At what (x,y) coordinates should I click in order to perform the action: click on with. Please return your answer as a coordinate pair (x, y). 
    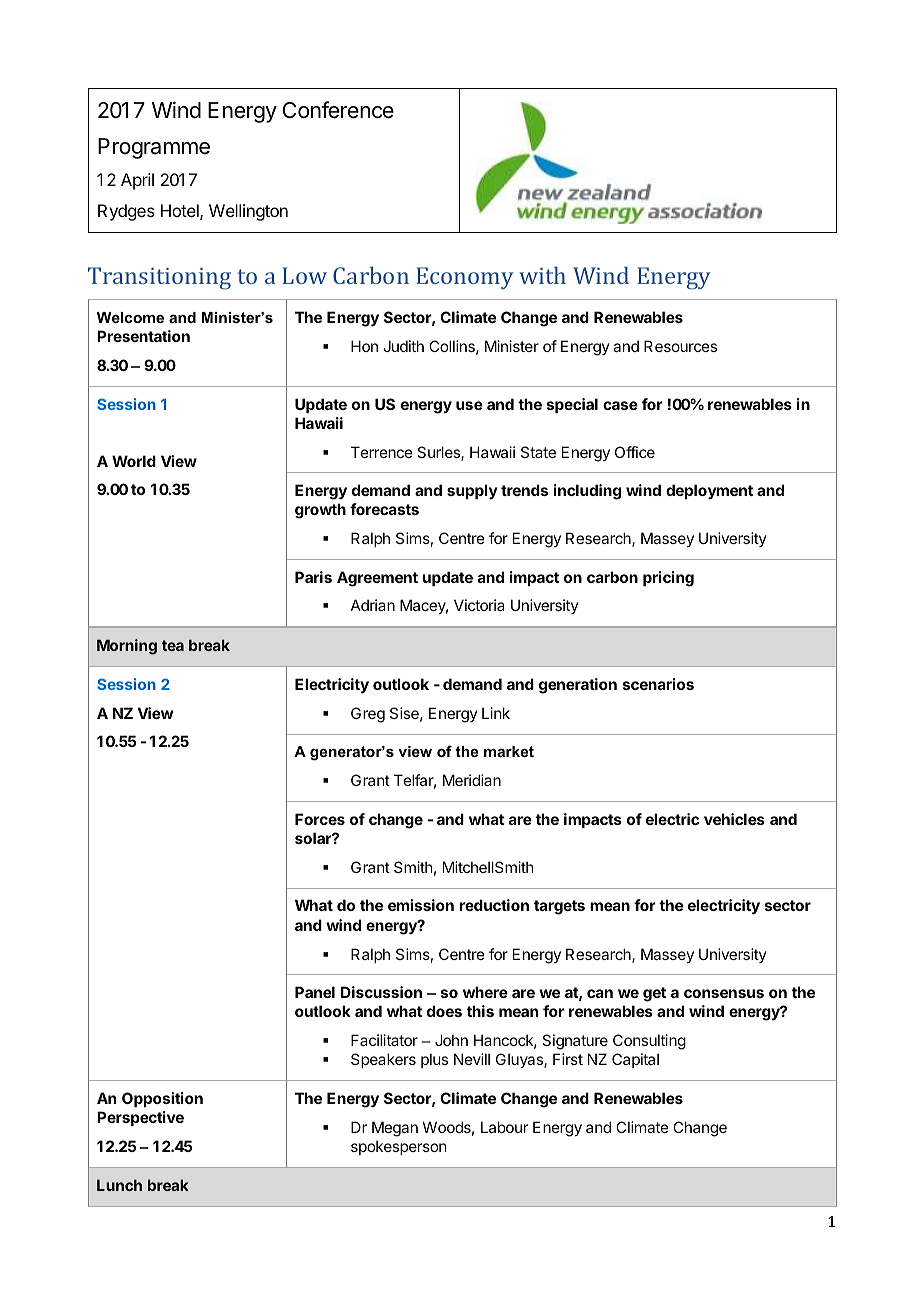
    Looking at the image, I should click on (542, 275).
